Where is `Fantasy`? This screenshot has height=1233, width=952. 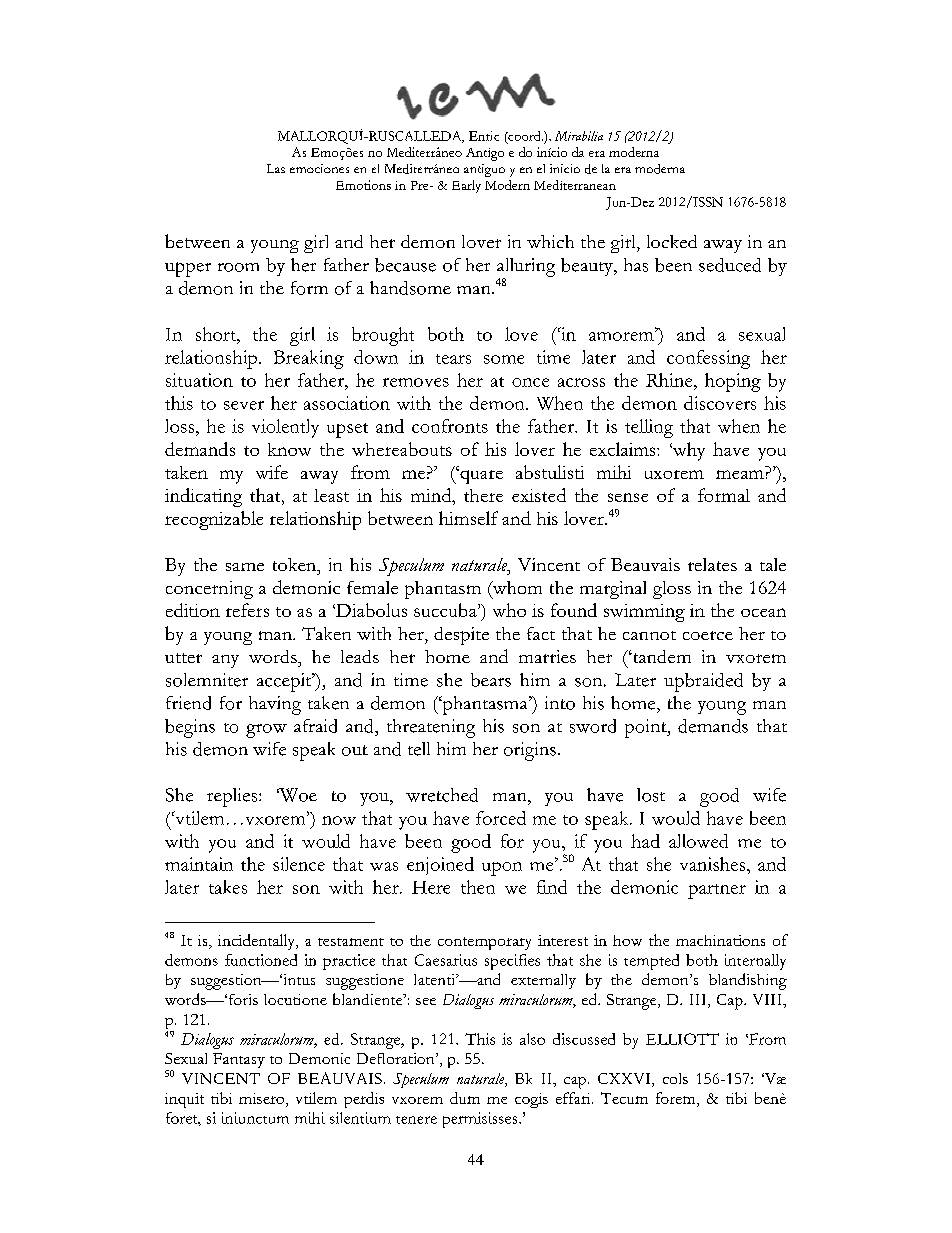
Fantasy is located at coordinates (239, 1060).
